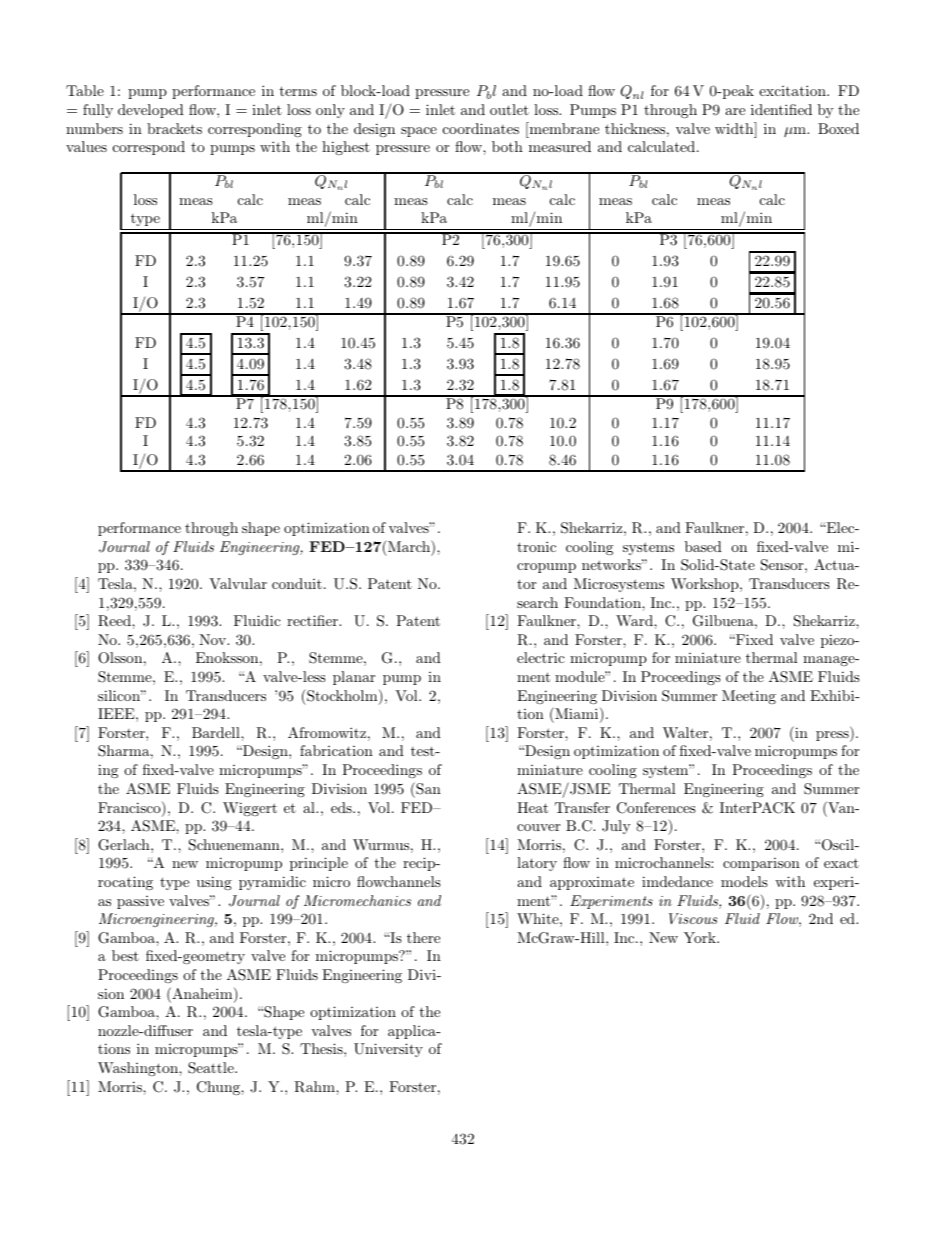 This screenshot has width=952, height=1233. I want to click on University, so click(388, 1050).
